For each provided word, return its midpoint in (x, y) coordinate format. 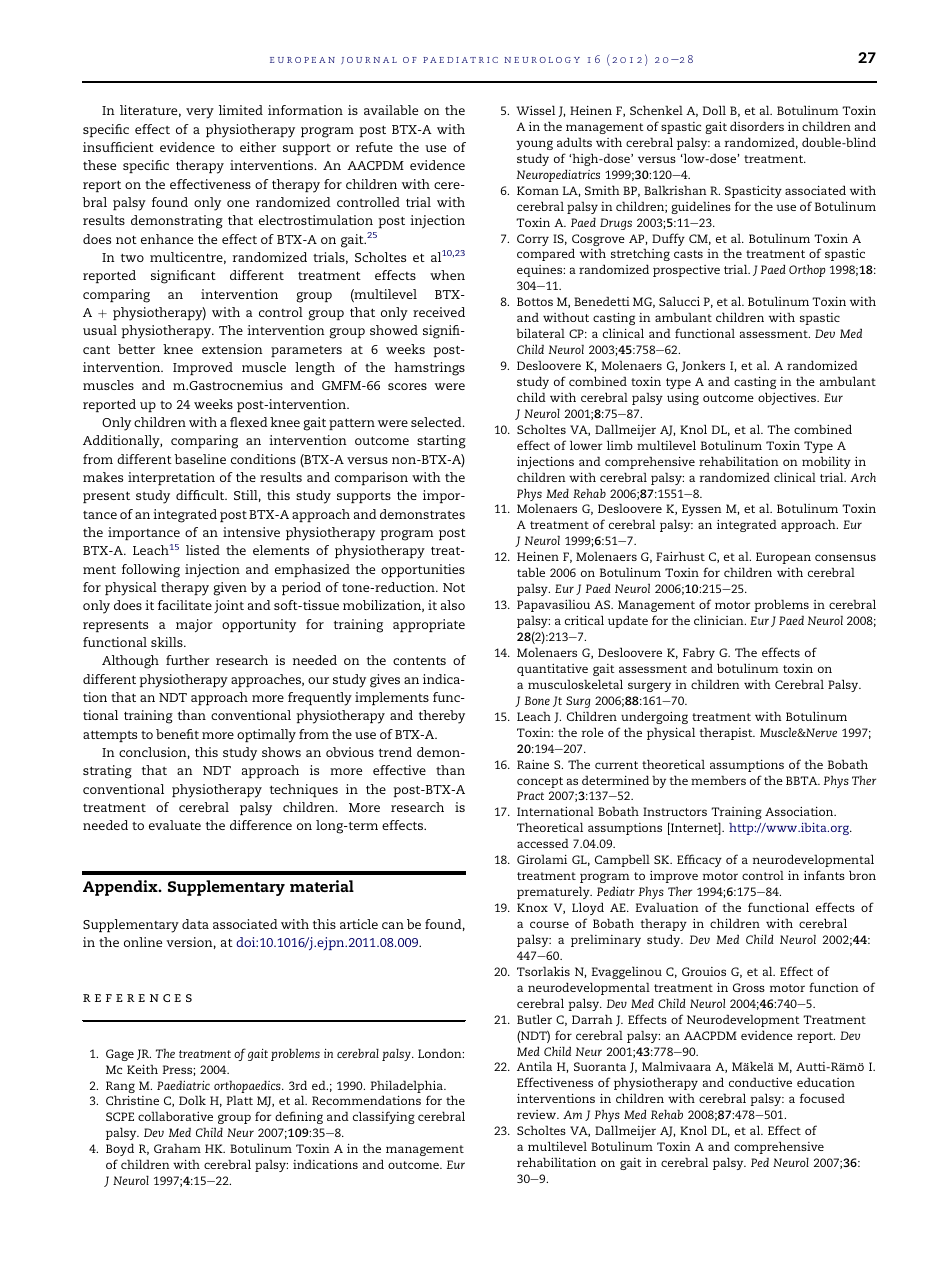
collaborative (175, 1116)
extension (232, 349)
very (200, 113)
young (534, 145)
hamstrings (429, 369)
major (194, 625)
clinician (720, 620)
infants (824, 875)
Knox (532, 907)
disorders (757, 126)
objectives (788, 398)
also (453, 605)
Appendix (121, 888)
